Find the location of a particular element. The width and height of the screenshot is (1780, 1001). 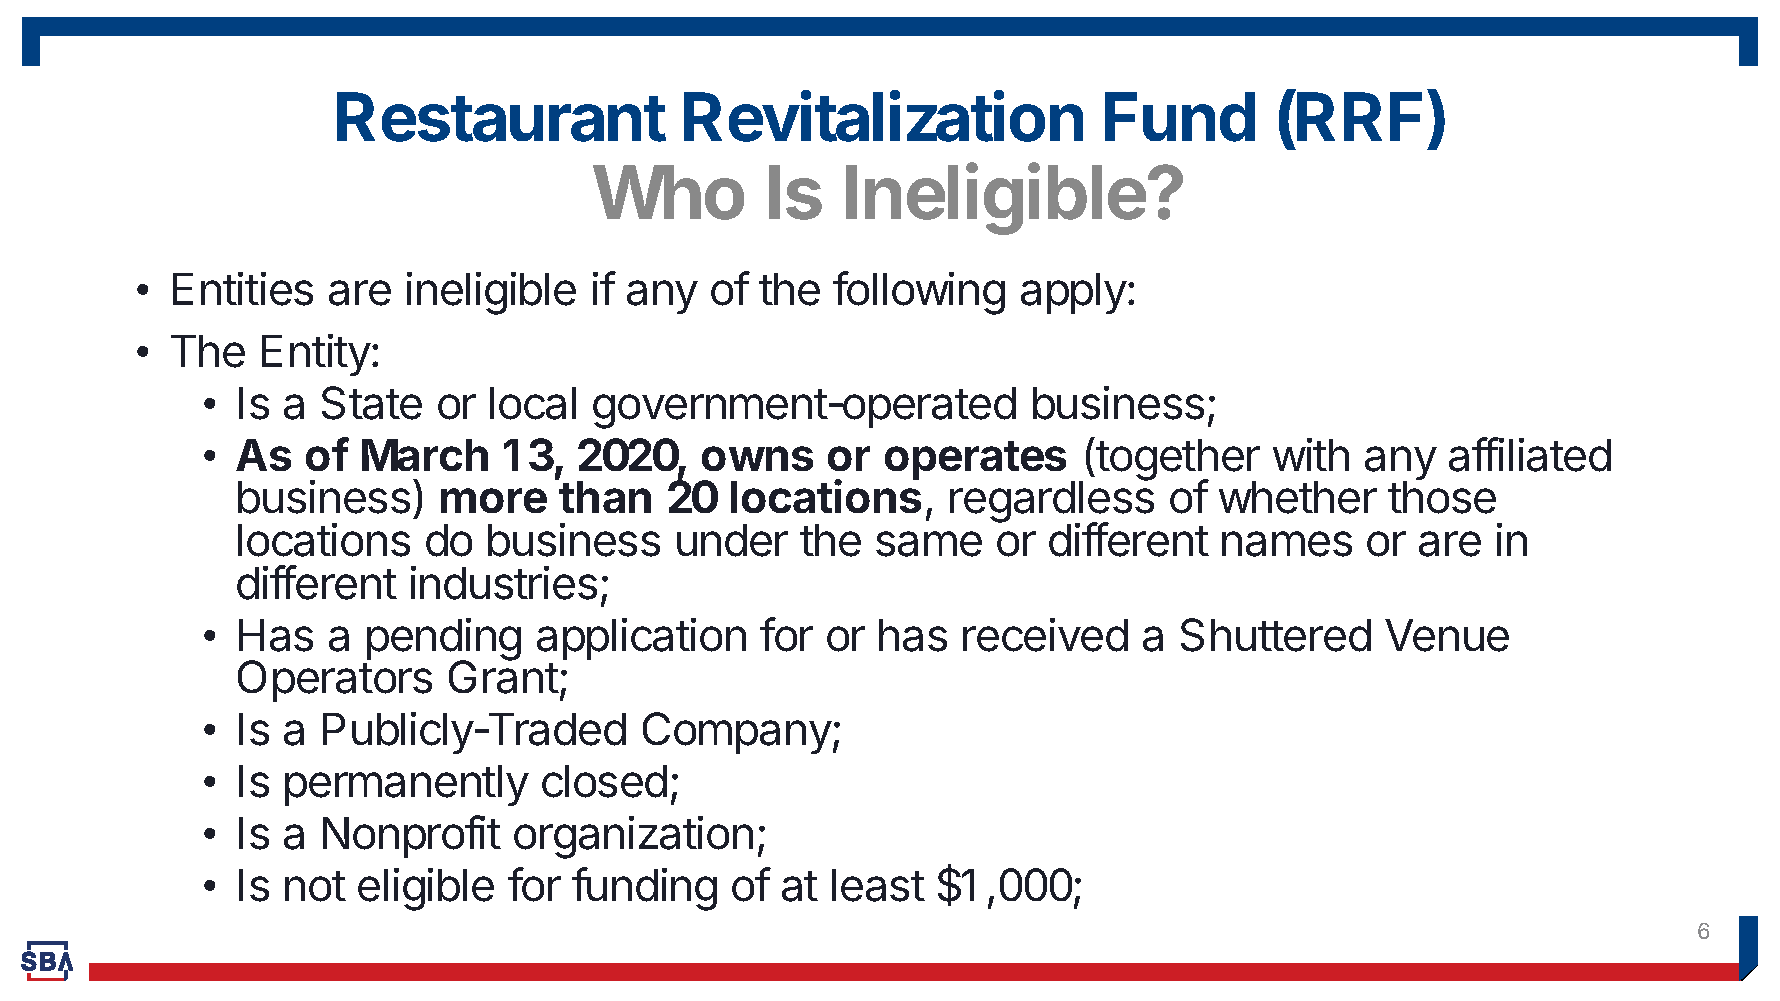

Entity is located at coordinates (316, 355).
